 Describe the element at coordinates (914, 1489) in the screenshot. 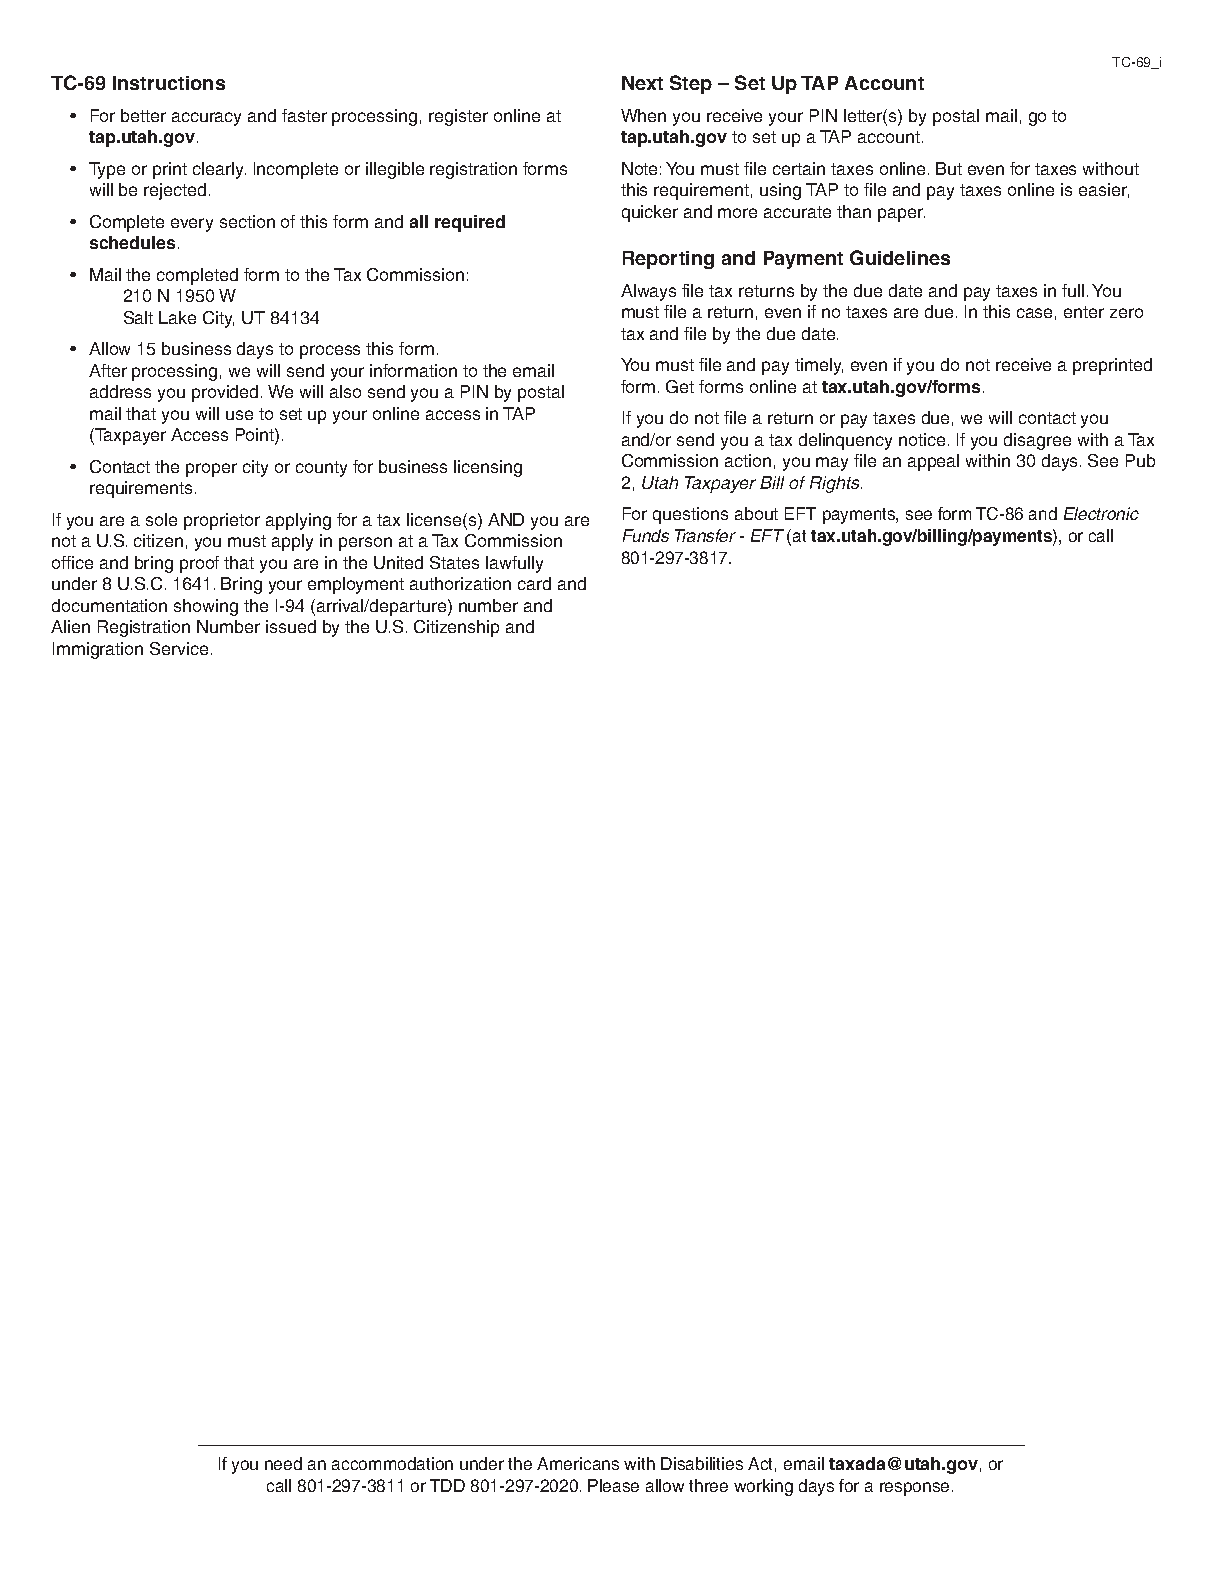

I see `response` at that location.
